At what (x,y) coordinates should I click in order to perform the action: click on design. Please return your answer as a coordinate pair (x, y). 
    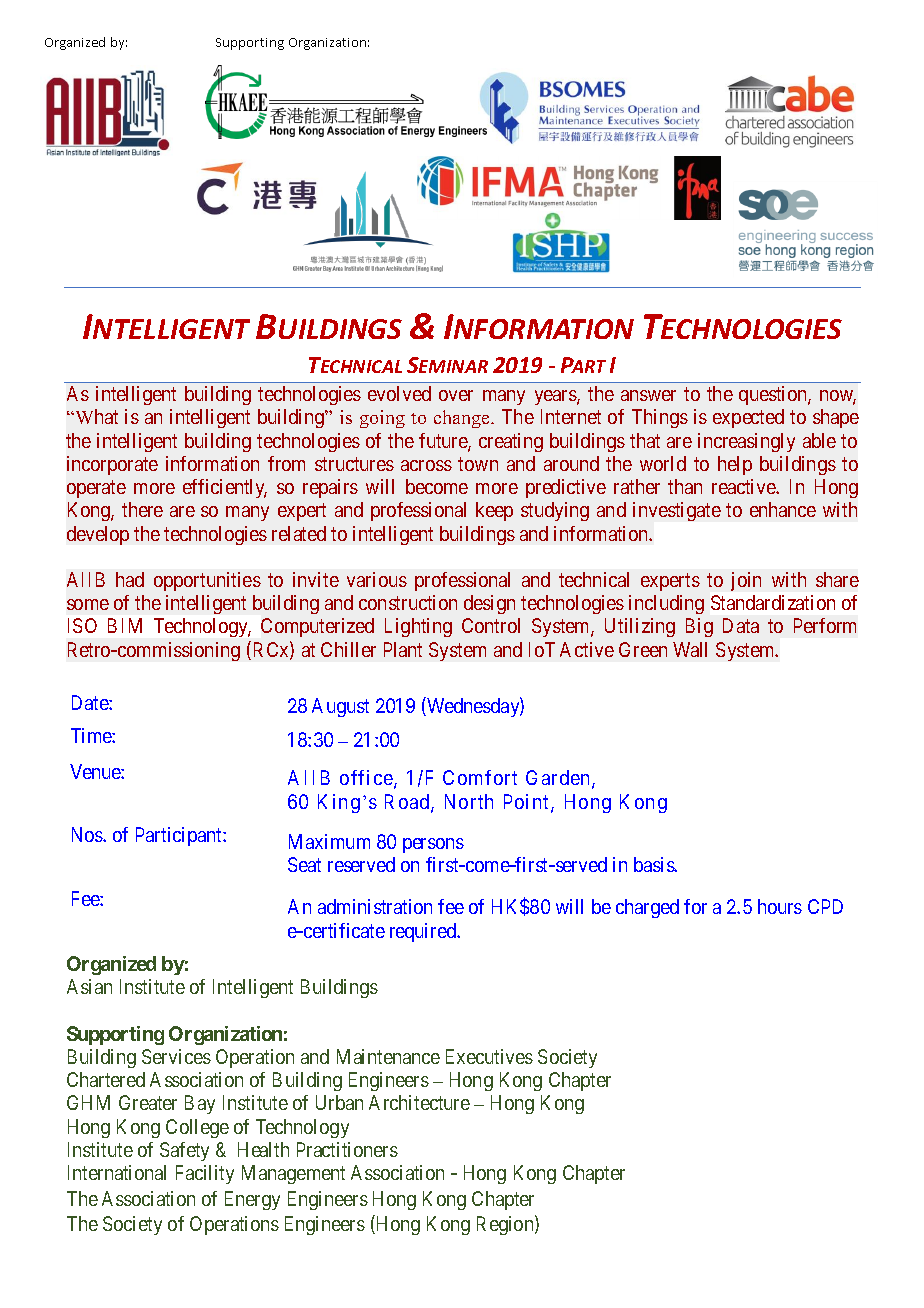
    Looking at the image, I should click on (489, 604).
